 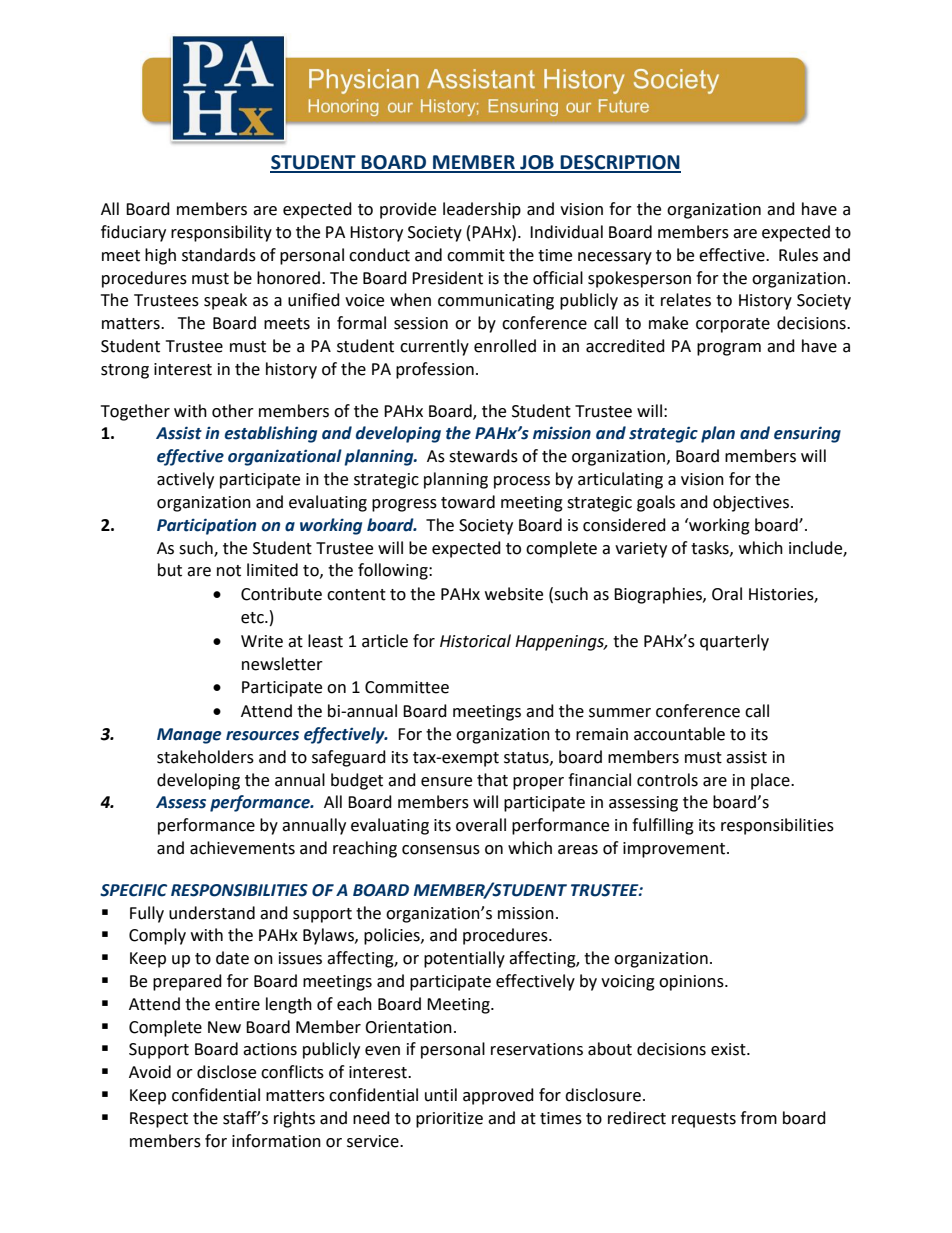 What do you see at coordinates (481, 825) in the page?
I see `overall` at bounding box center [481, 825].
